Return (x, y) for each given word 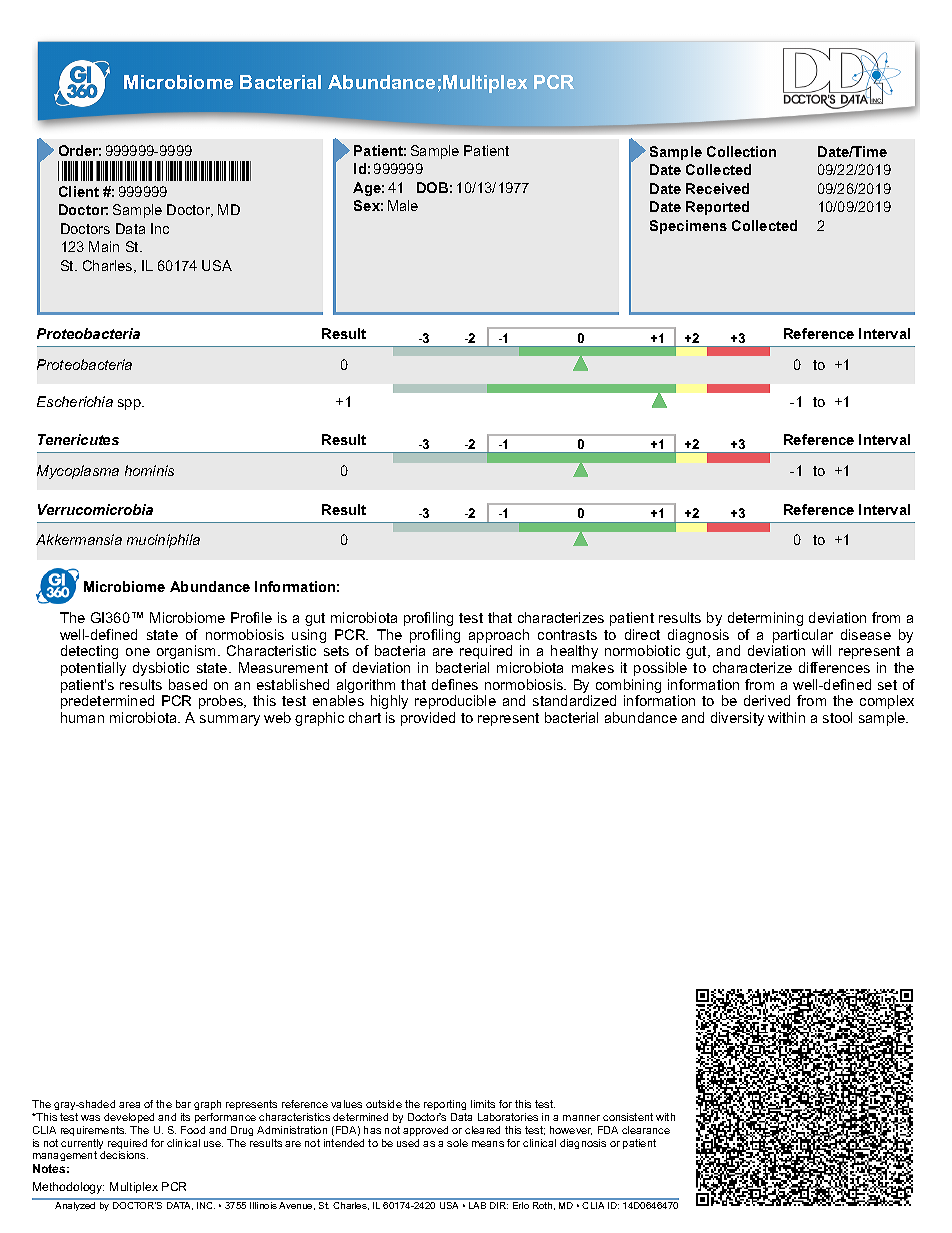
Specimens (688, 227)
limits (483, 1104)
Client (79, 191)
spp (130, 404)
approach (499, 637)
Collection (741, 151)
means (488, 1144)
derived (767, 700)
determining (765, 619)
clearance (646, 1130)
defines (455, 684)
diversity (737, 719)
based (188, 684)
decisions (124, 1155)
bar (183, 1104)
